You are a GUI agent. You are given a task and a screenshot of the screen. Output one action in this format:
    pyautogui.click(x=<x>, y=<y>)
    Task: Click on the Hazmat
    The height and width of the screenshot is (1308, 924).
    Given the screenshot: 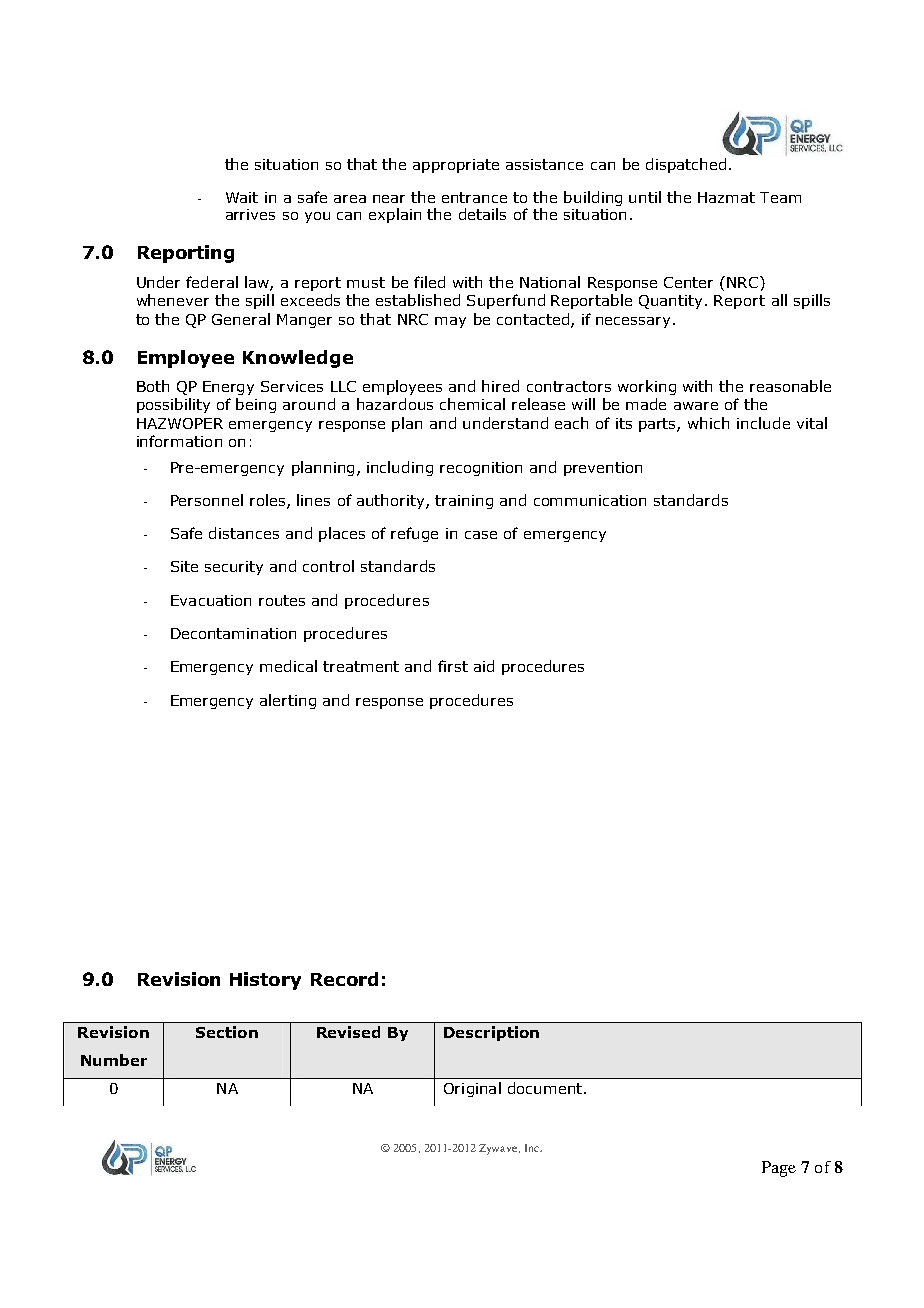 What is the action you would take?
    pyautogui.click(x=726, y=197)
